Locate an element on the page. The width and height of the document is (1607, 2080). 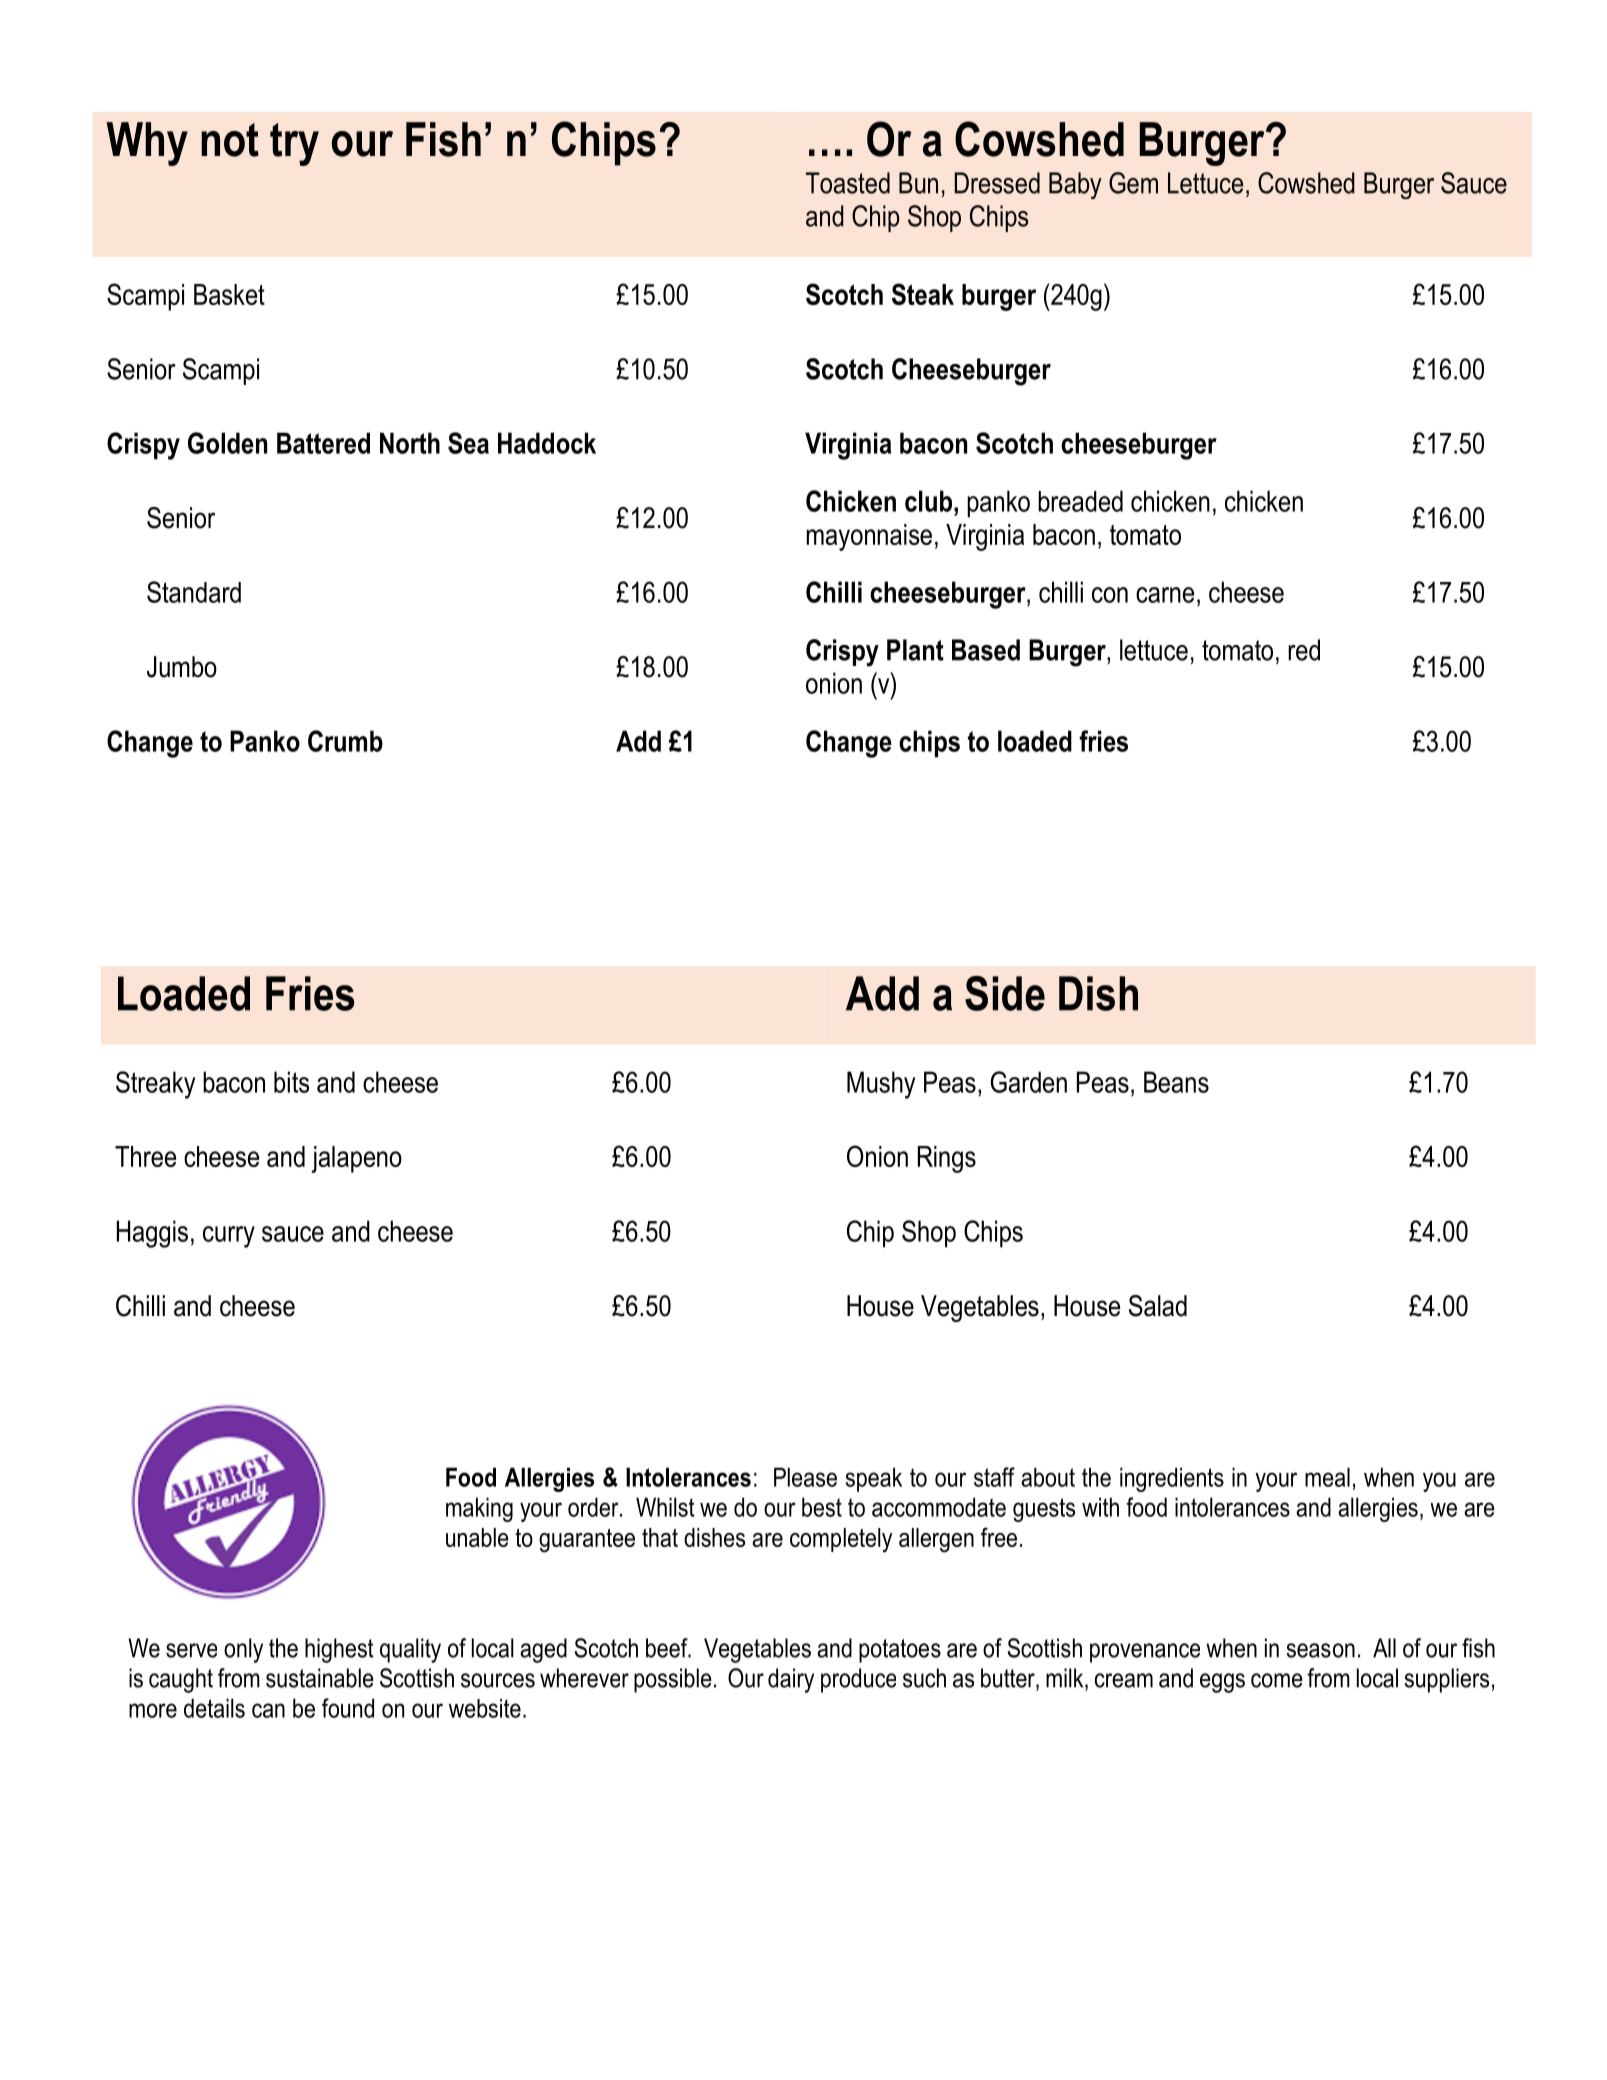
dairy is located at coordinates (791, 1680).
